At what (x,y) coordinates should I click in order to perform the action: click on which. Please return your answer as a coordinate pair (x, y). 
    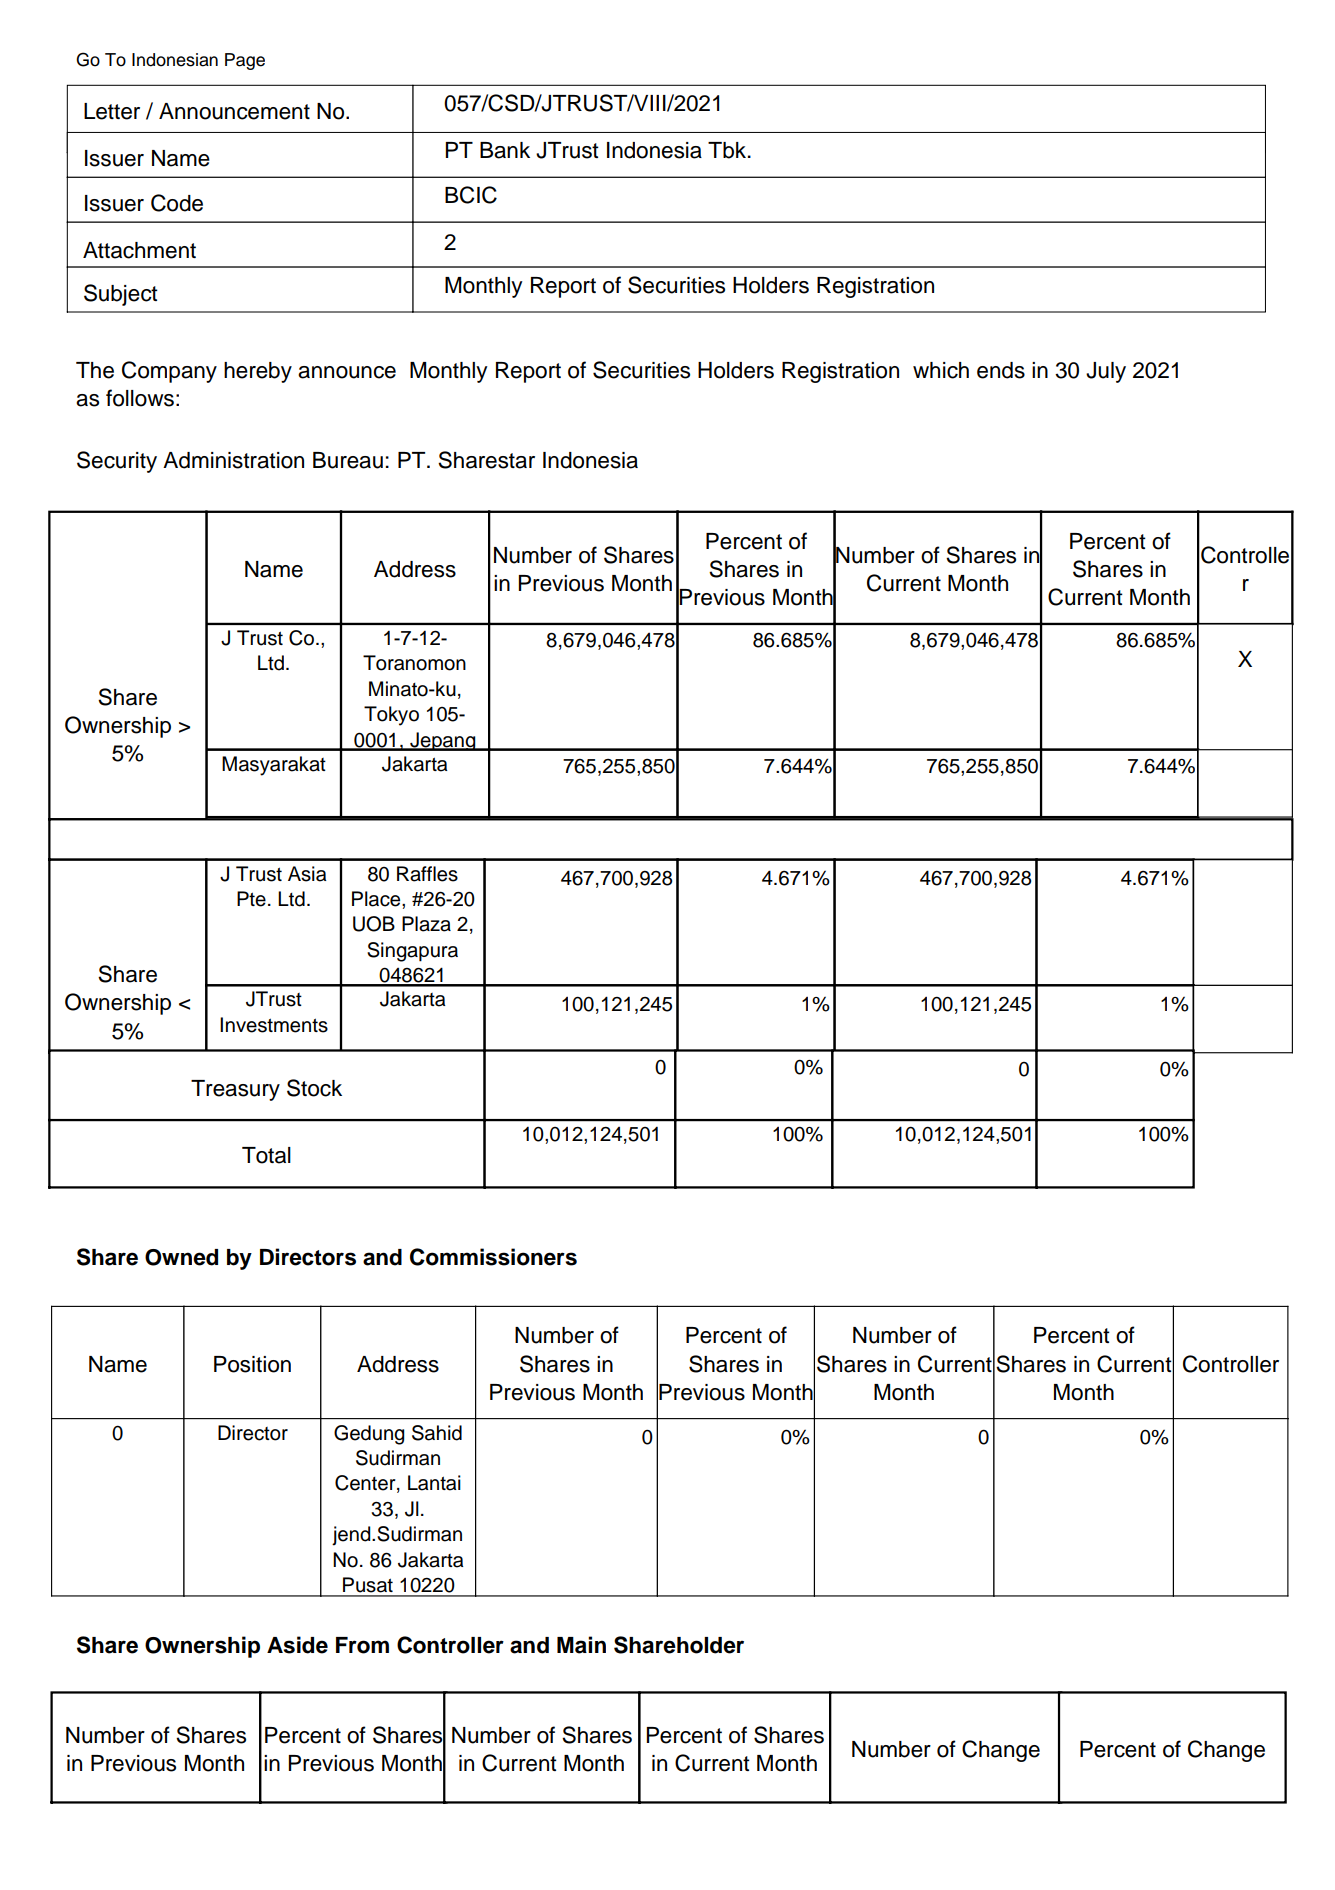
    Looking at the image, I should click on (941, 370).
